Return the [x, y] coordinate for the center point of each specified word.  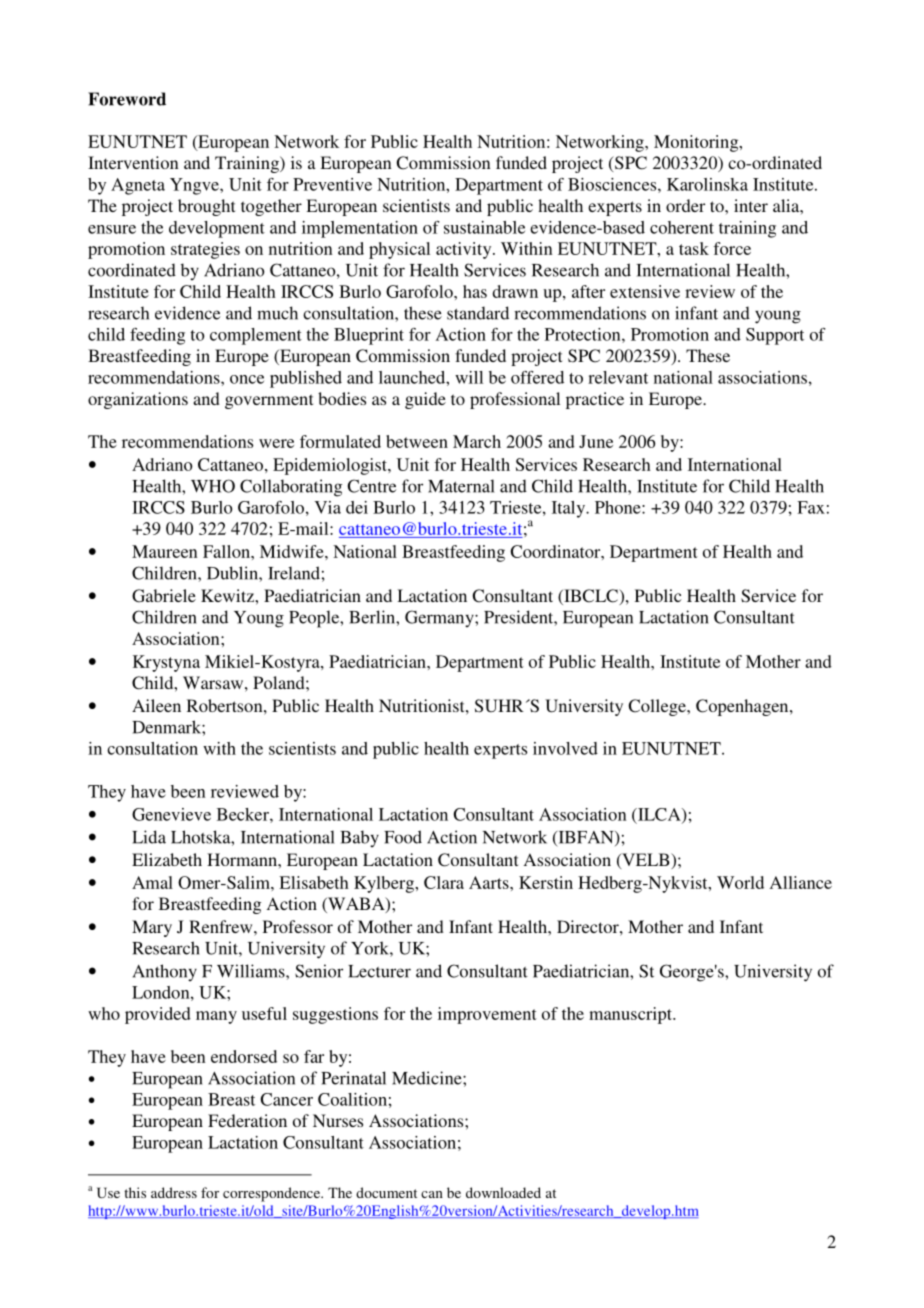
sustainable [484, 227]
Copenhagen [743, 707]
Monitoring [697, 143]
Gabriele [164, 596]
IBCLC [591, 597]
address [174, 1192]
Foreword [127, 99]
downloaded [503, 1192]
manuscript [631, 1015]
